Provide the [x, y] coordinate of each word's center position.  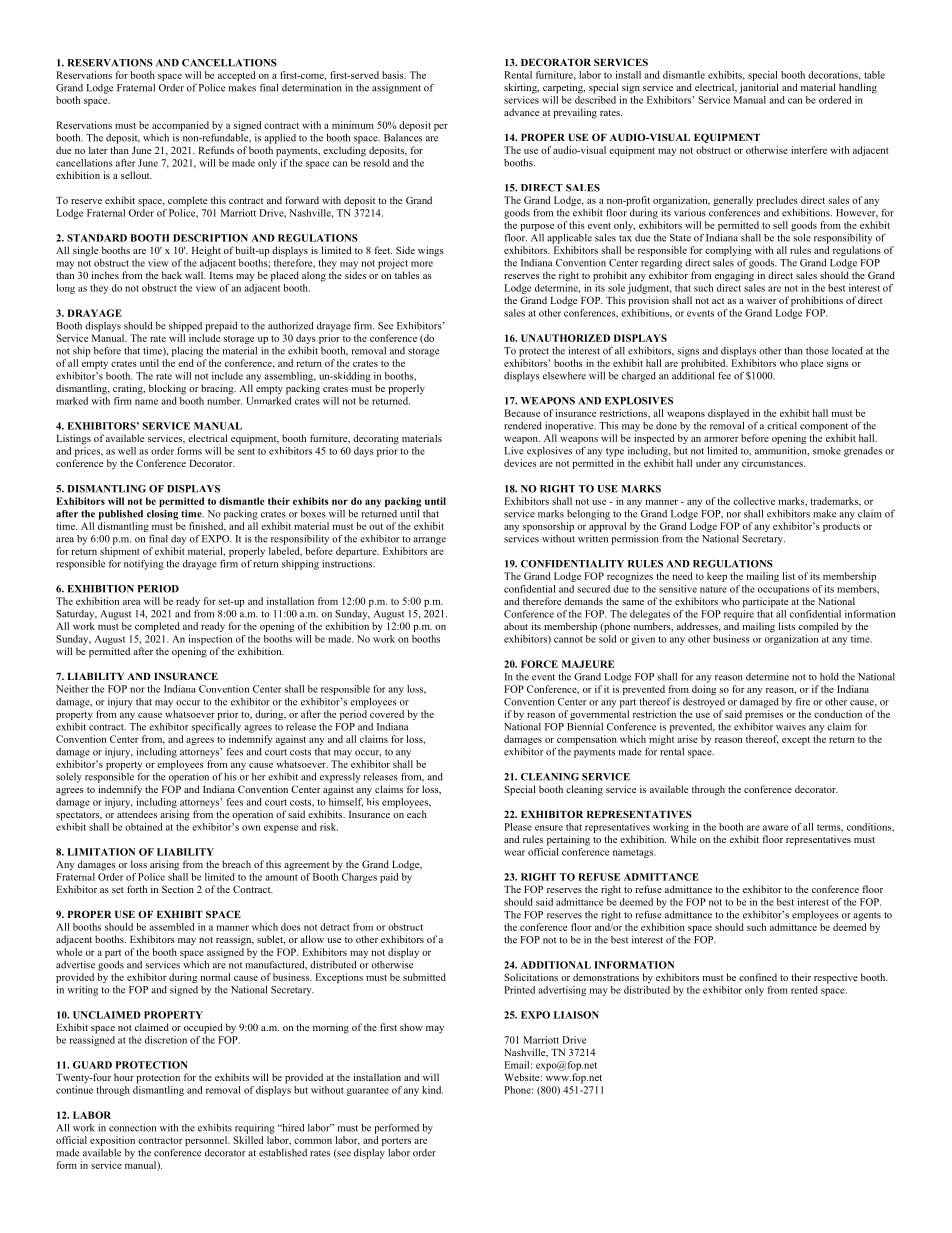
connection [132, 1128]
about [516, 626]
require [739, 613]
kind [432, 1090]
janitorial [759, 88]
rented [804, 990]
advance [521, 112]
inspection [210, 640]
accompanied [180, 126]
